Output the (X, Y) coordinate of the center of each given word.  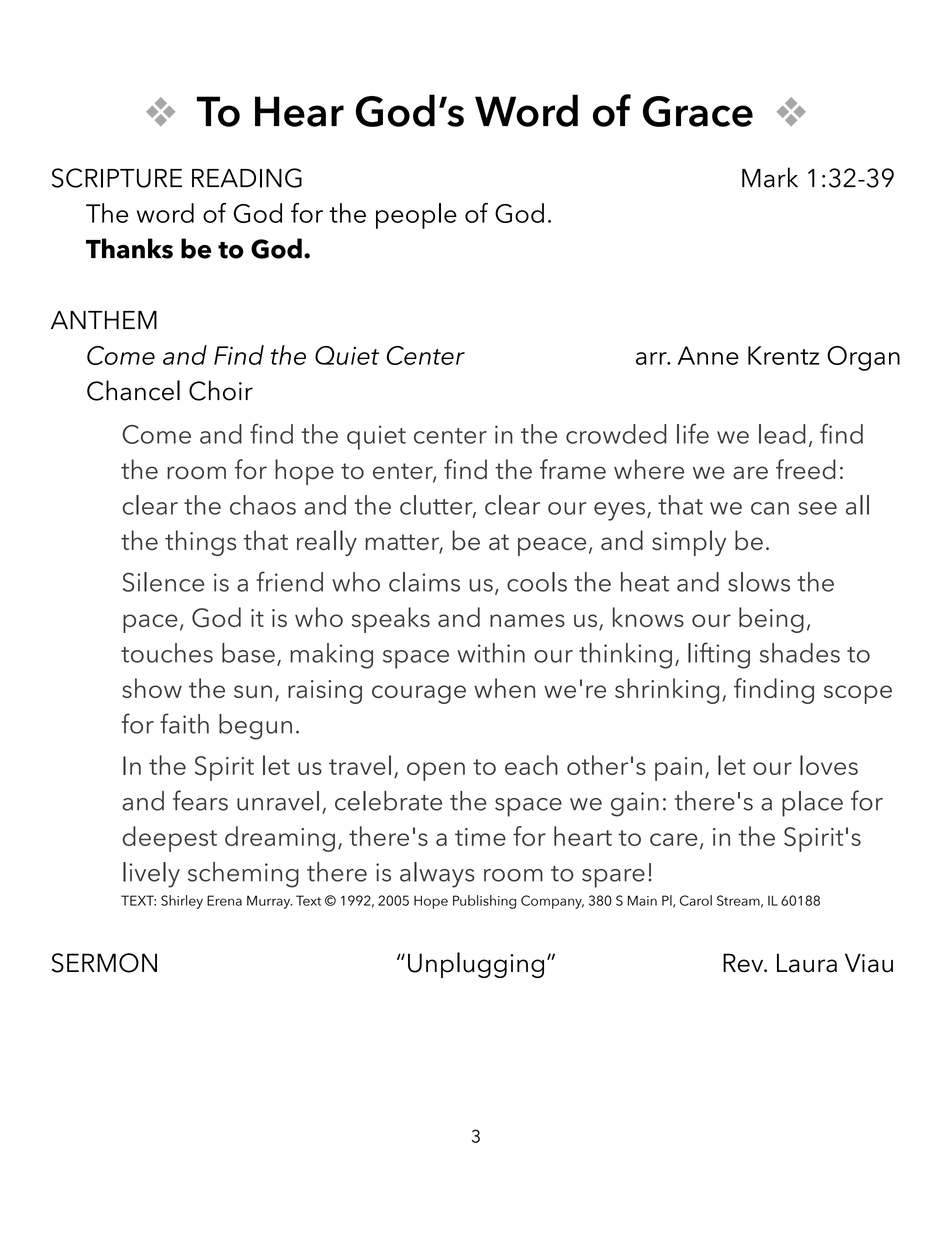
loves (829, 765)
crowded (616, 434)
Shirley (182, 902)
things (200, 543)
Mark (770, 177)
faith (184, 723)
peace (552, 546)
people (416, 216)
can (770, 508)
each (531, 765)
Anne (708, 355)
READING (247, 178)
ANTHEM (104, 320)
